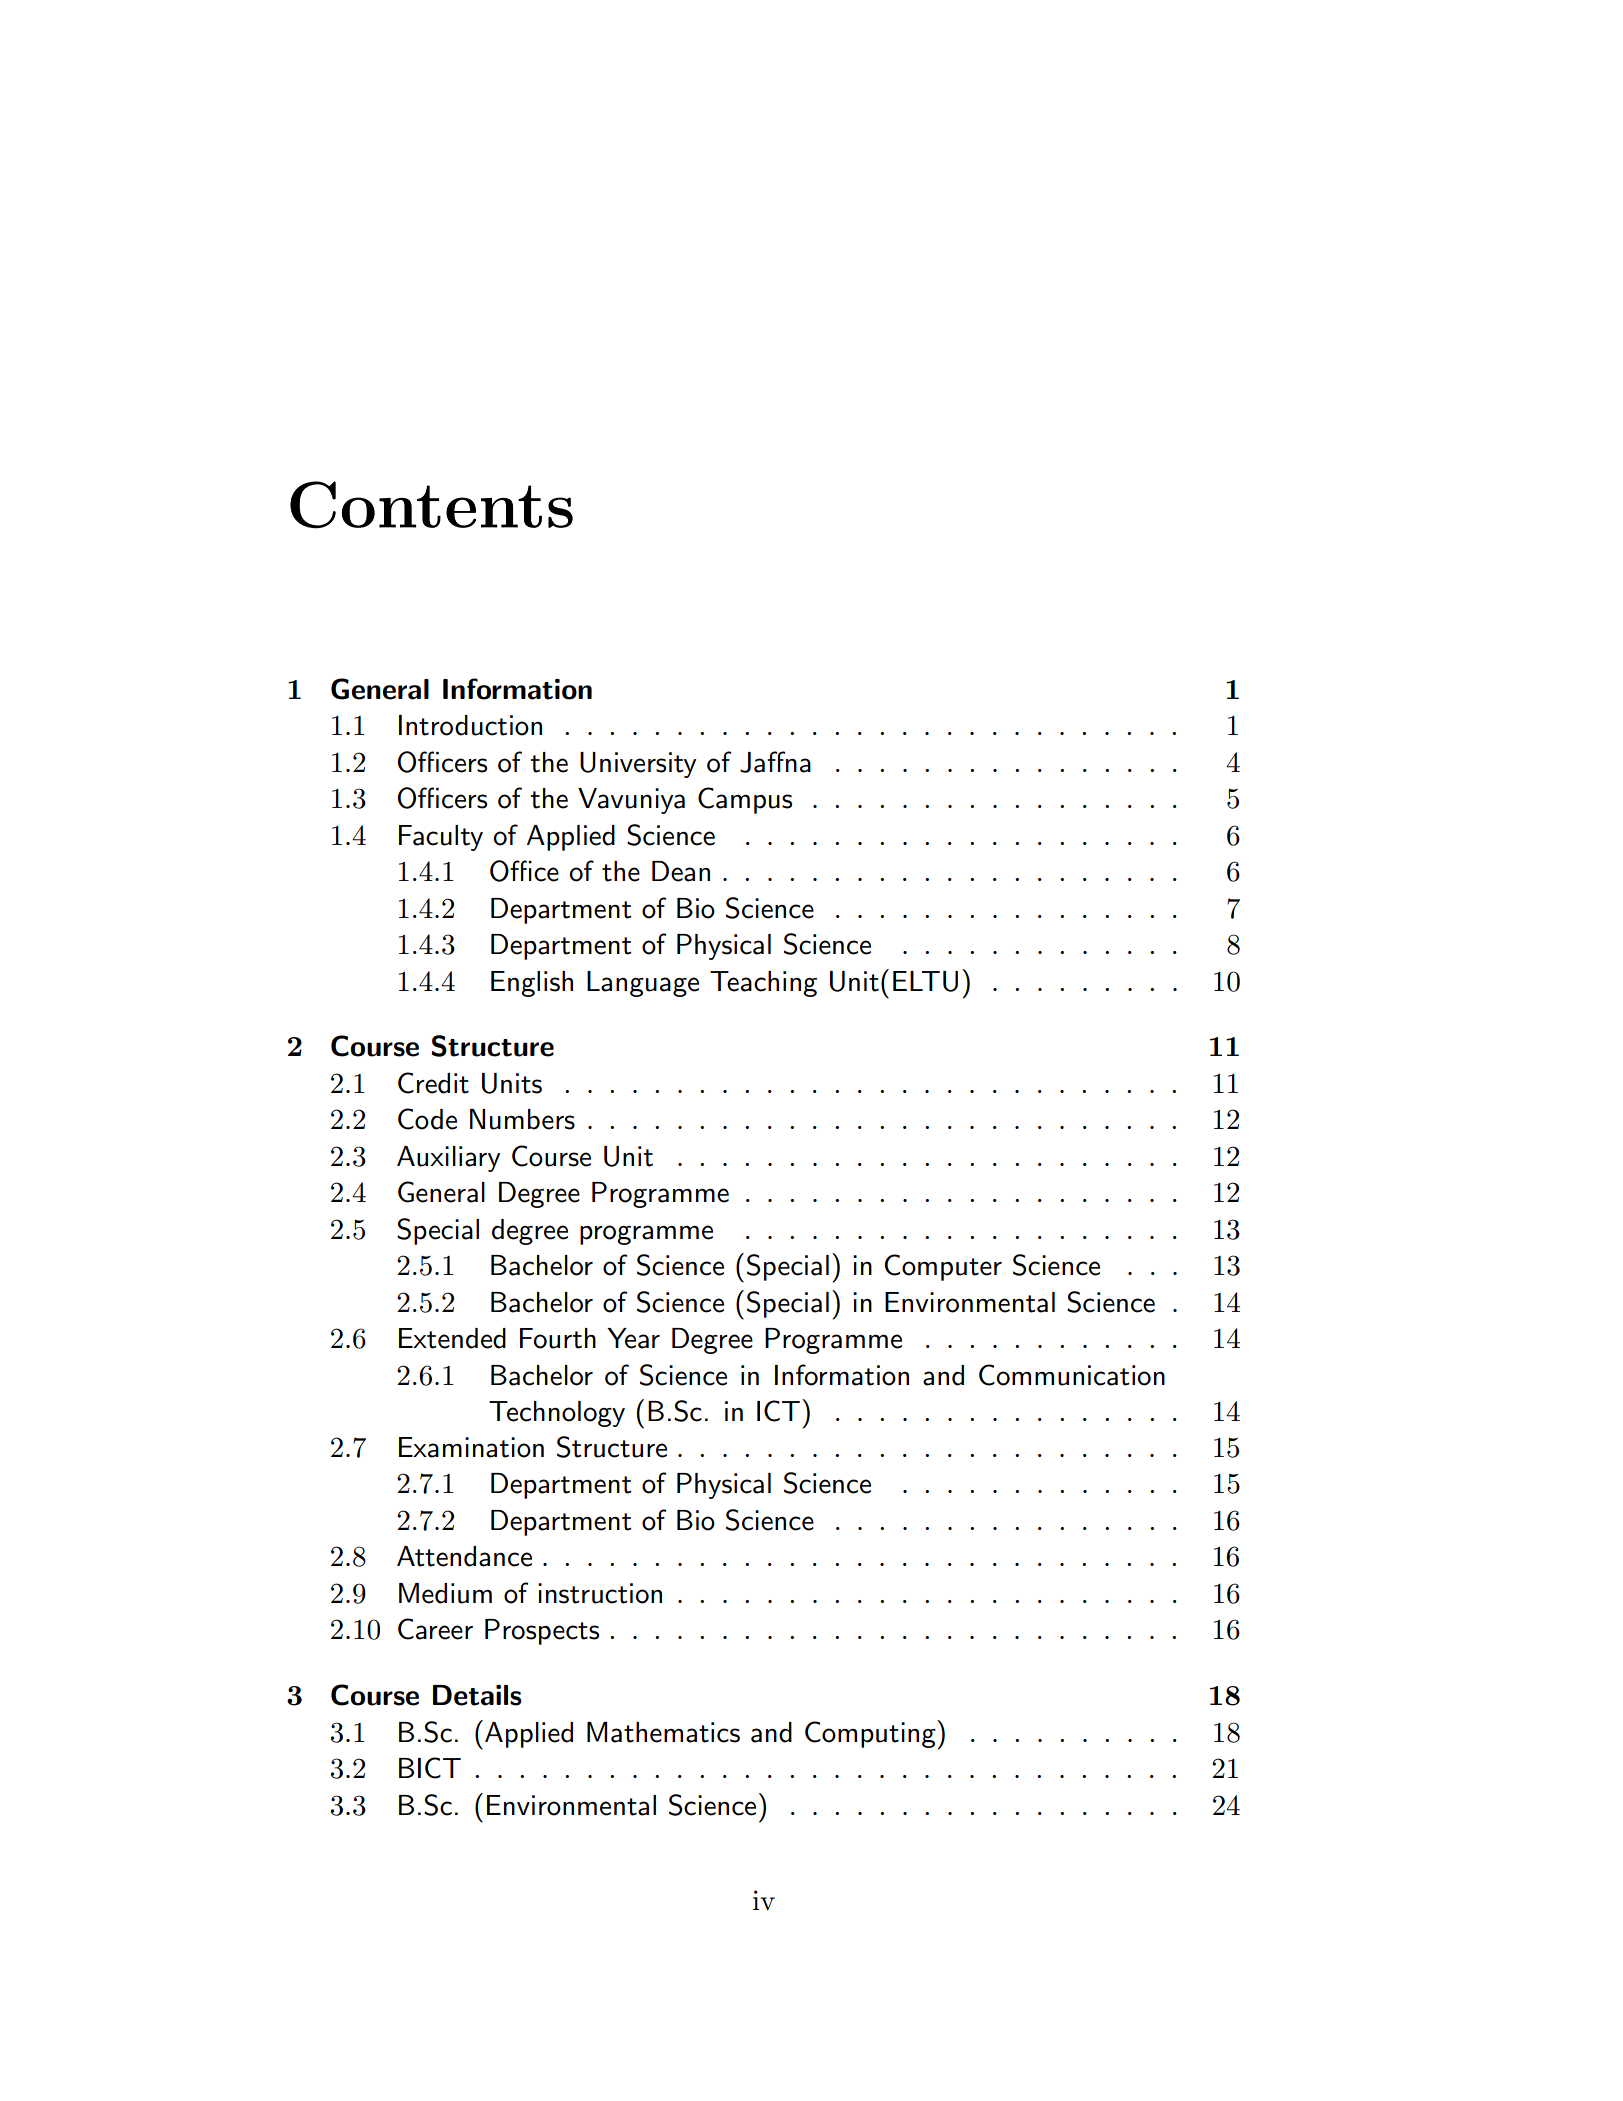 This image has height=2101, width=1623. Describe the element at coordinates (663, 1732) in the image. I see `Mathematics` at that location.
